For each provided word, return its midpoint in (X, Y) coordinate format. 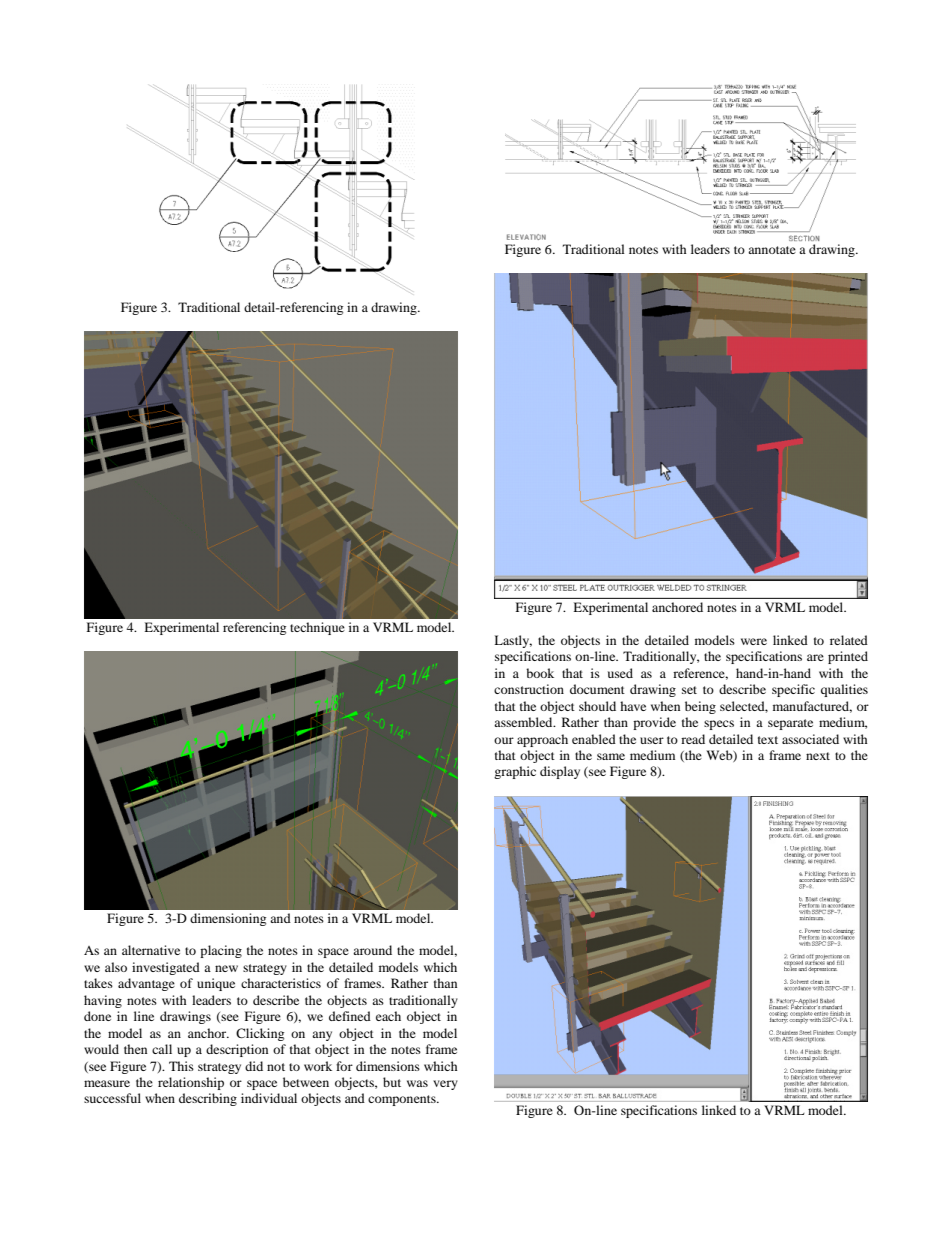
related (849, 640)
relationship (191, 1083)
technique (317, 628)
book (540, 673)
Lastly (513, 641)
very (445, 1085)
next (818, 756)
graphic (515, 772)
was (417, 1083)
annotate (772, 250)
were (754, 641)
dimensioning (228, 919)
